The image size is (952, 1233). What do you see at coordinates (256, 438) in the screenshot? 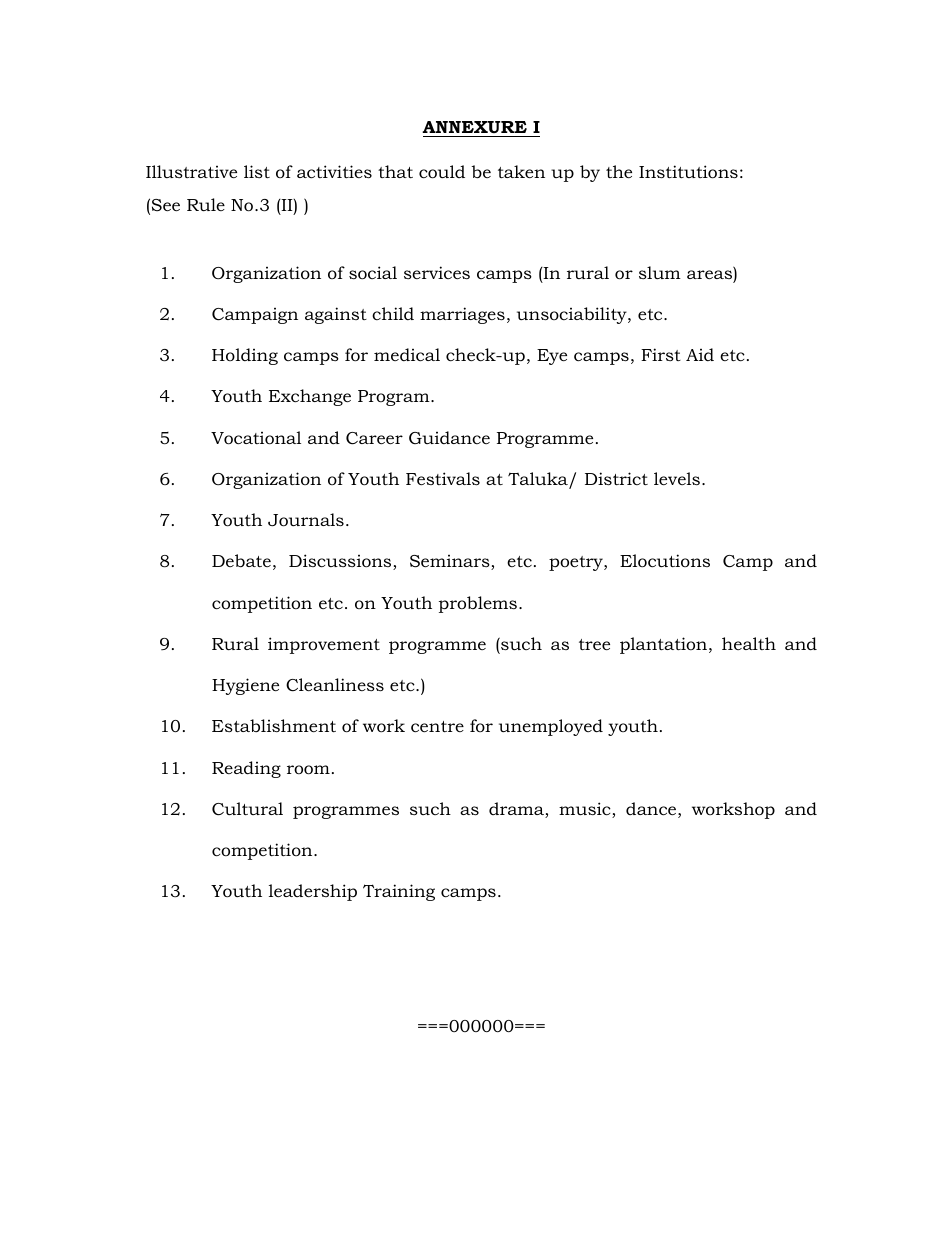
I see `Vocational` at bounding box center [256, 438].
